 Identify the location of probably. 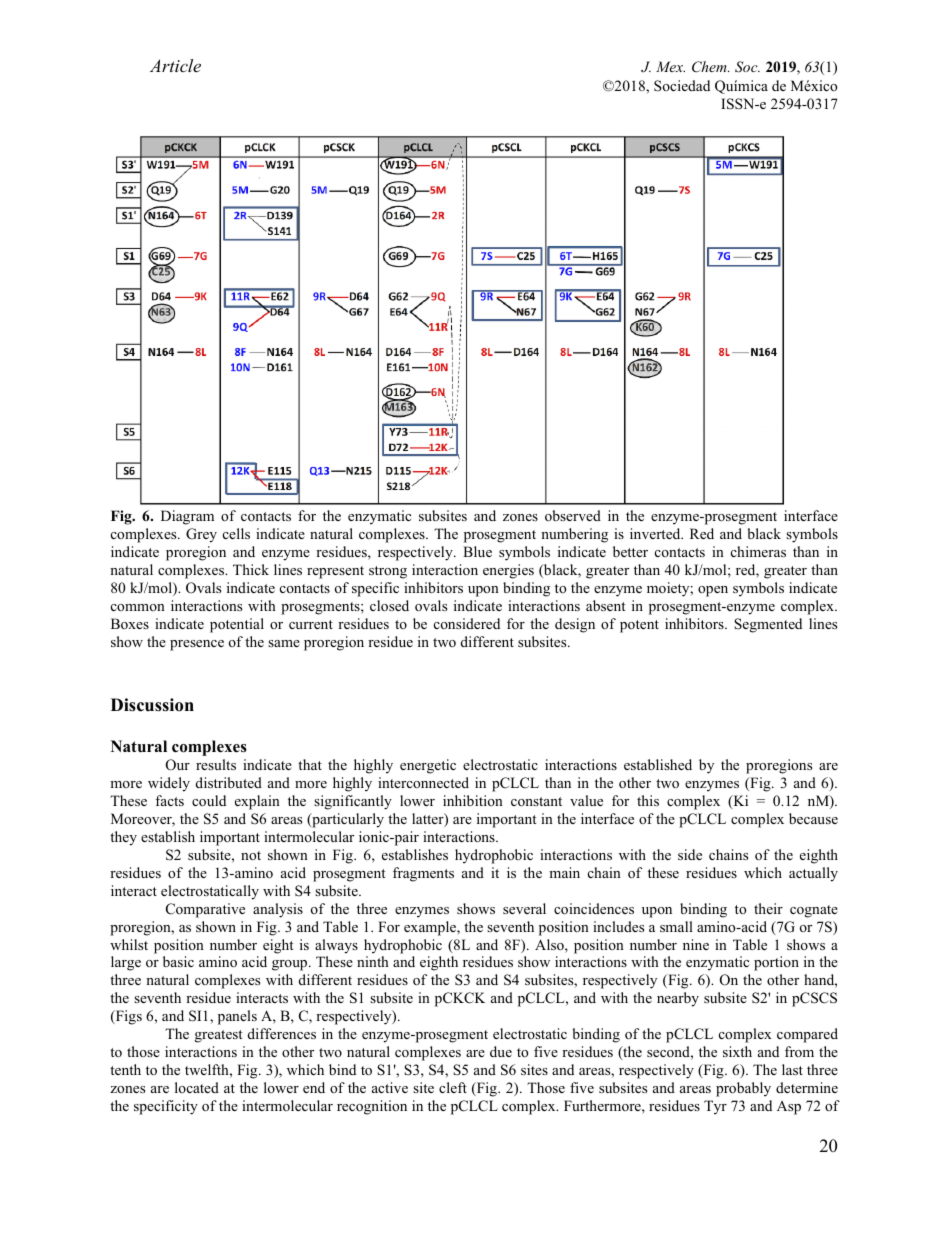
(743, 1089).
